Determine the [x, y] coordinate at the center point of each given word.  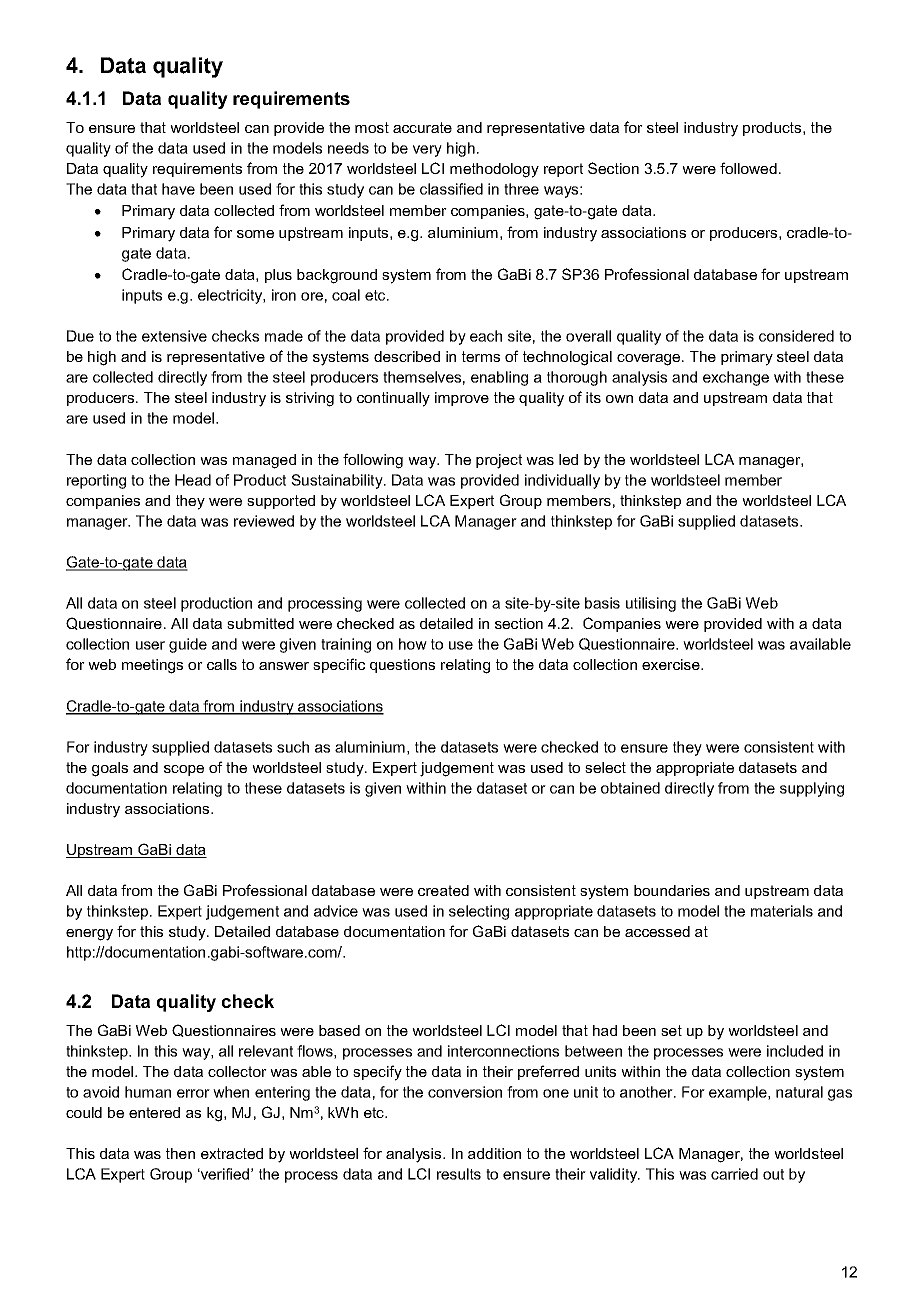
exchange [736, 378]
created [443, 890]
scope [184, 770]
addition [494, 1153]
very [427, 151]
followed [748, 168]
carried [734, 1174]
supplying [812, 789]
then [180, 1153]
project [499, 461]
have [178, 189]
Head [193, 480]
